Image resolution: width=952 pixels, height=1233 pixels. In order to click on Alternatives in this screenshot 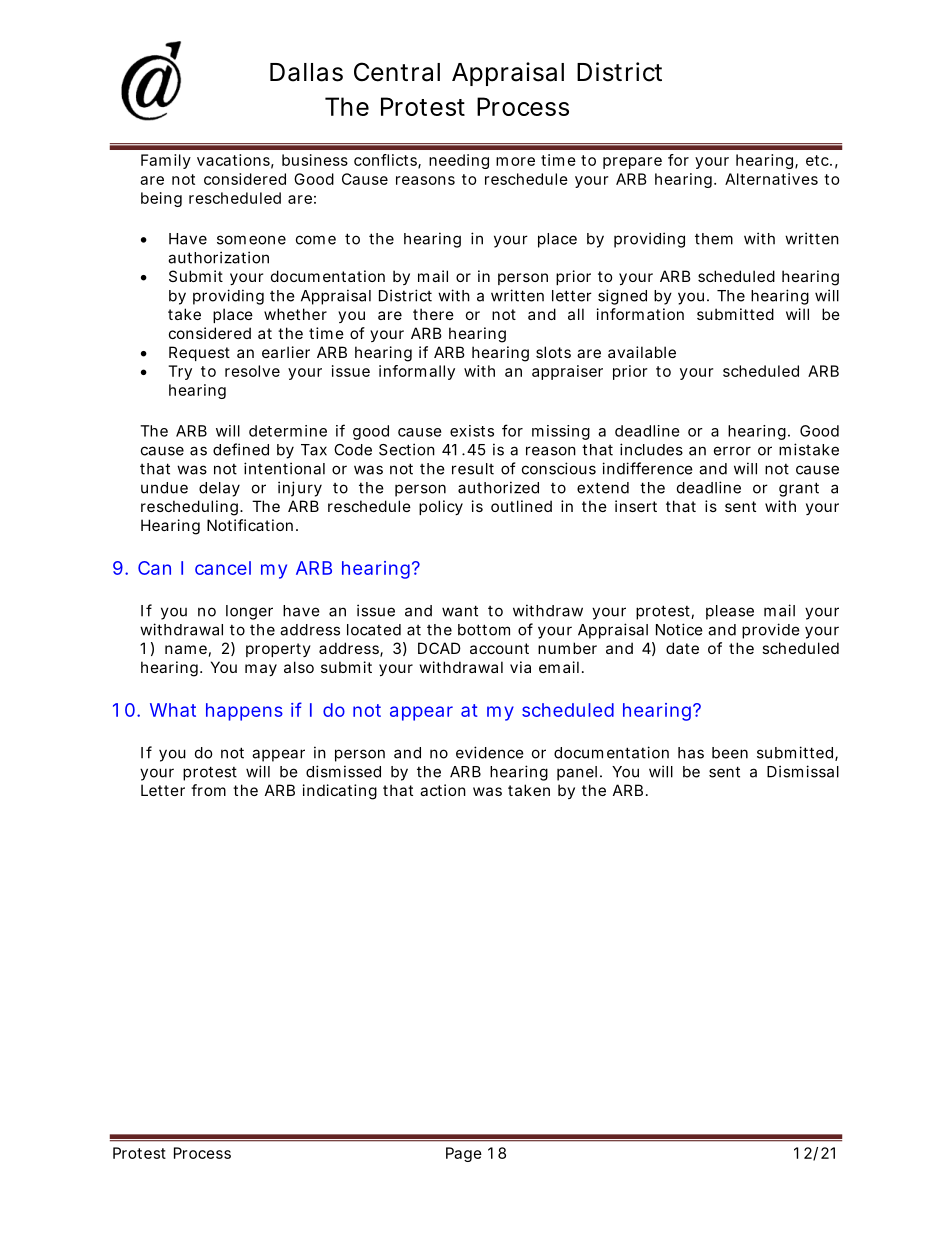, I will do `click(771, 179)`.
